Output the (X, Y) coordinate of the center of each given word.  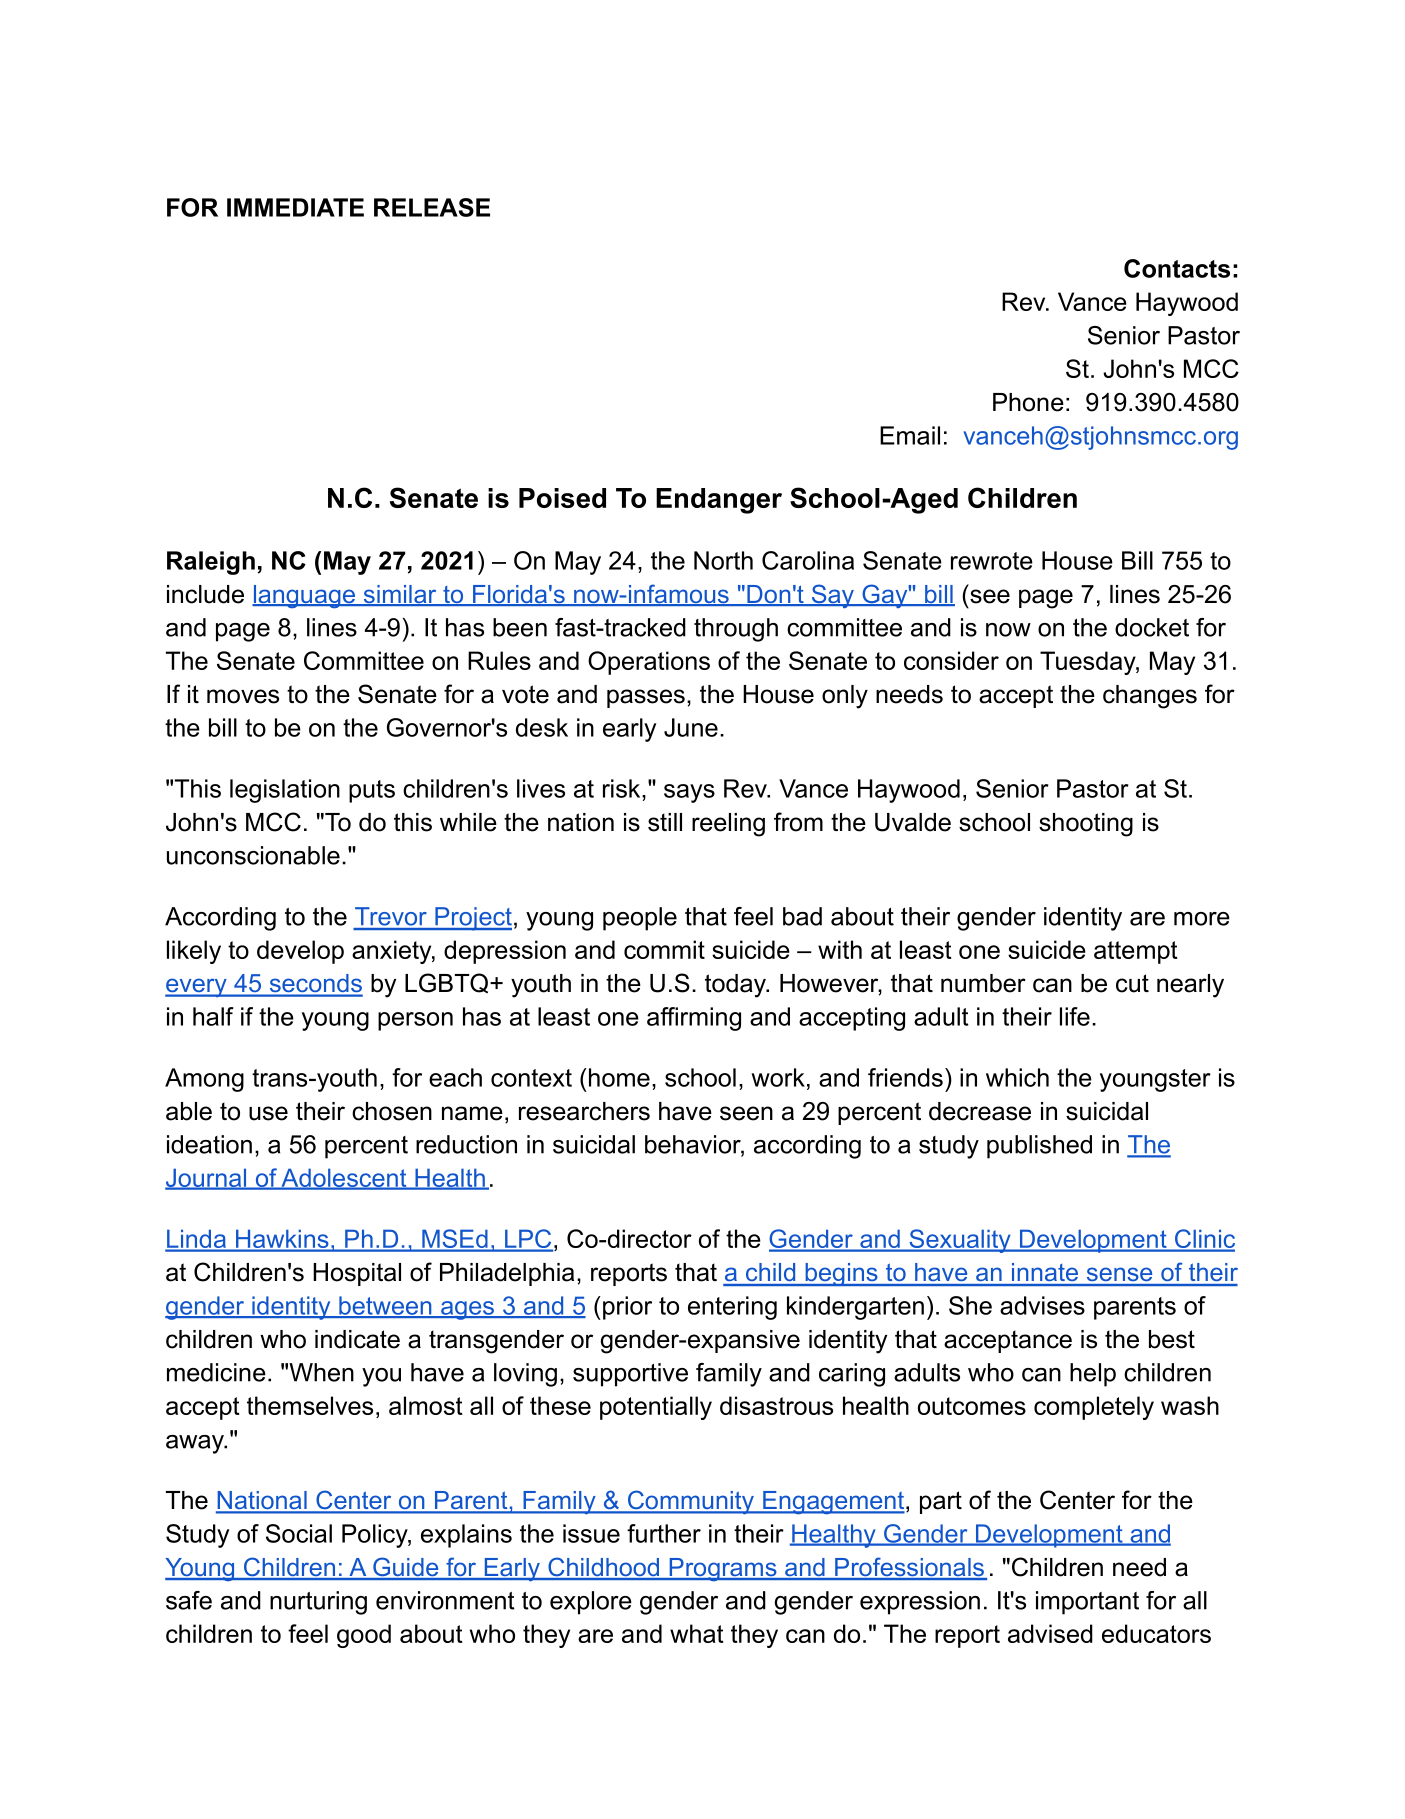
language (305, 596)
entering (732, 1308)
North (723, 560)
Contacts (1177, 268)
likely (194, 952)
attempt (1136, 952)
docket (1152, 627)
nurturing (318, 1603)
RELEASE (432, 207)
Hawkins (282, 1240)
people (640, 919)
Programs (723, 1569)
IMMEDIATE (295, 207)
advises (1042, 1305)
